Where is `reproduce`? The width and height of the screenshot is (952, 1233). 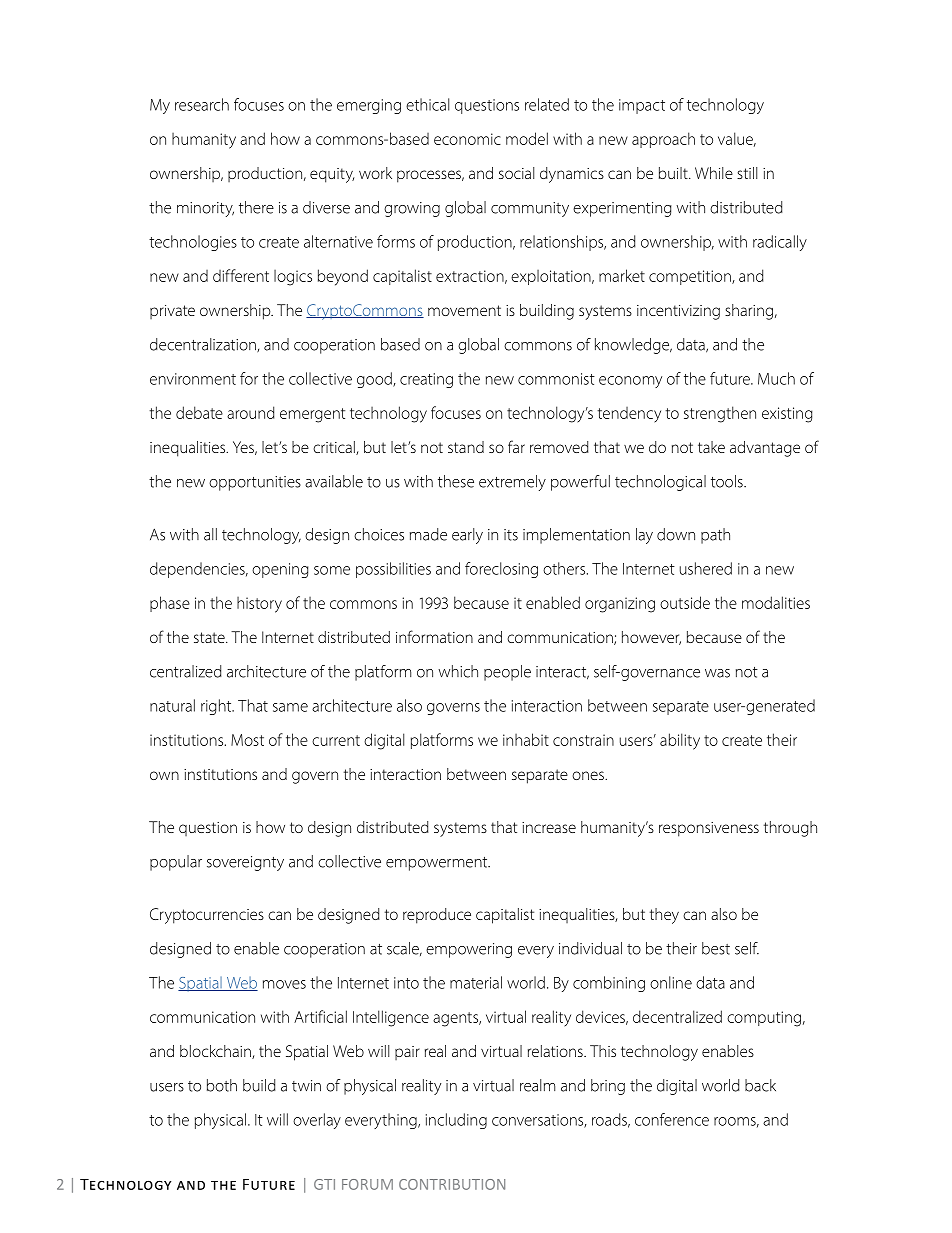 reproduce is located at coordinates (437, 916).
